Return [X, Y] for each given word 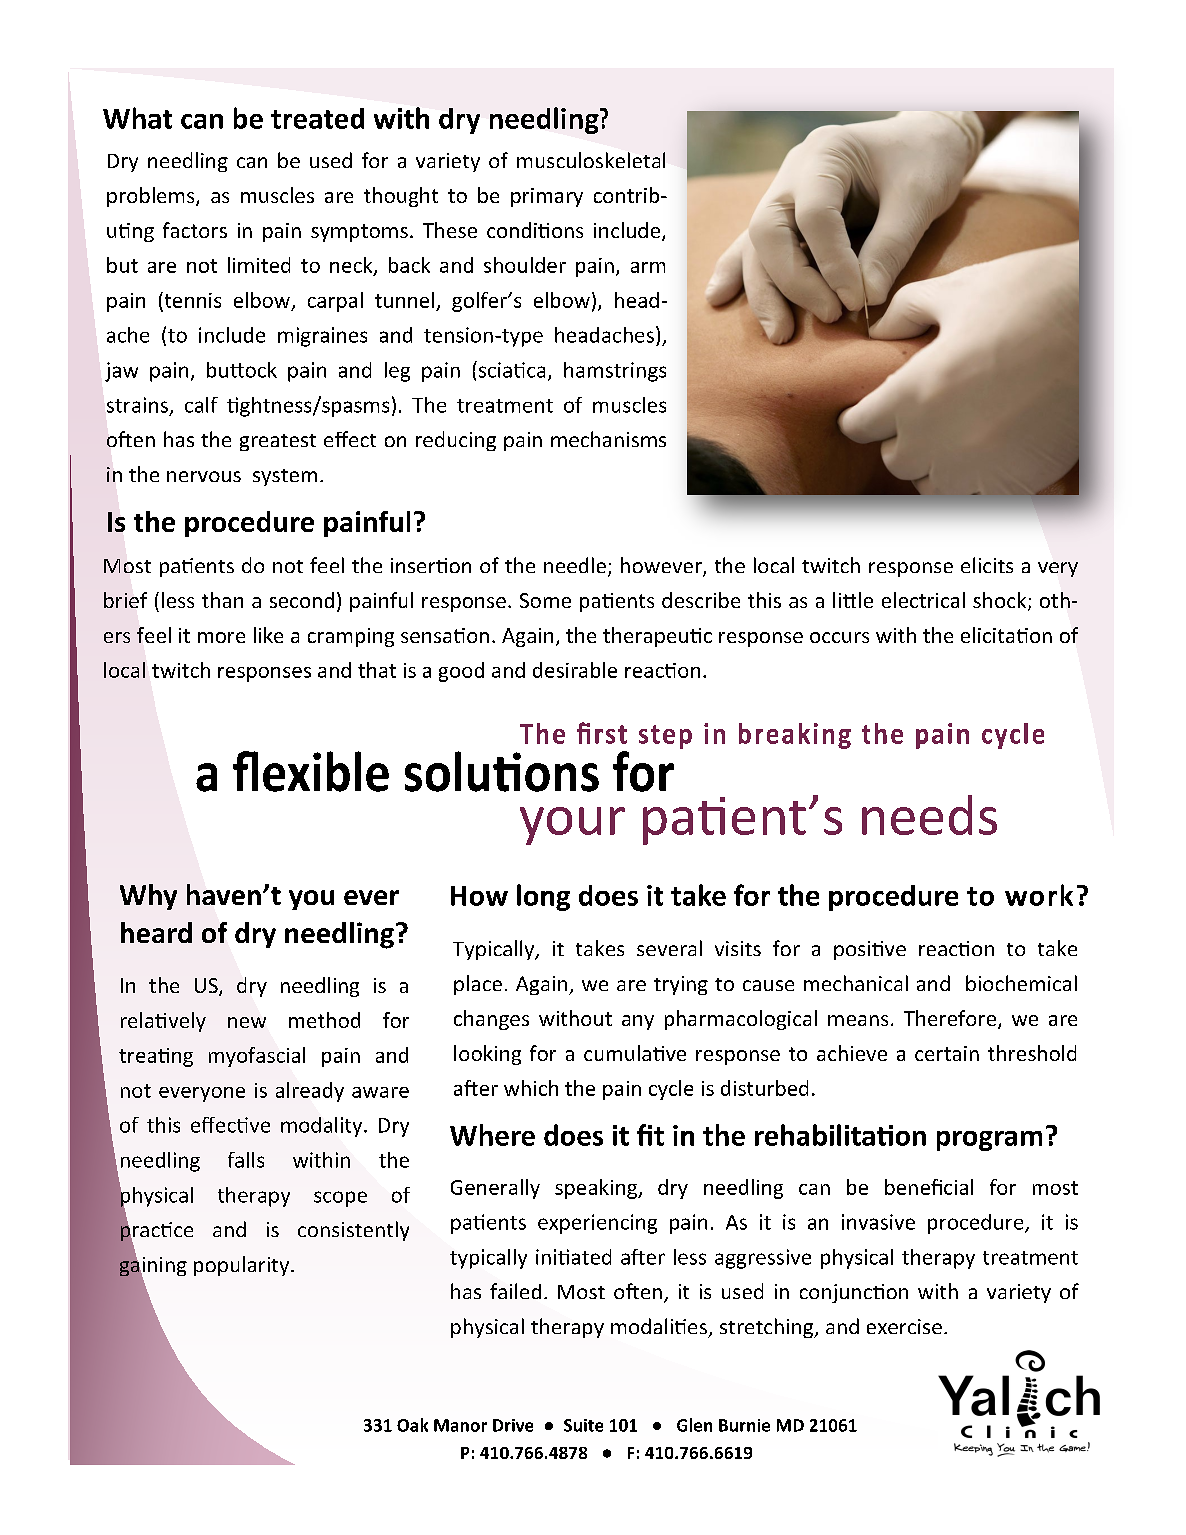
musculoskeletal [591, 160]
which [531, 1088]
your [572, 826]
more [221, 637]
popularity [243, 1266]
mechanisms [608, 439]
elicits [987, 565]
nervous [204, 476]
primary [547, 197]
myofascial [257, 1057]
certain [947, 1053]
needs [929, 815]
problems [152, 197]
